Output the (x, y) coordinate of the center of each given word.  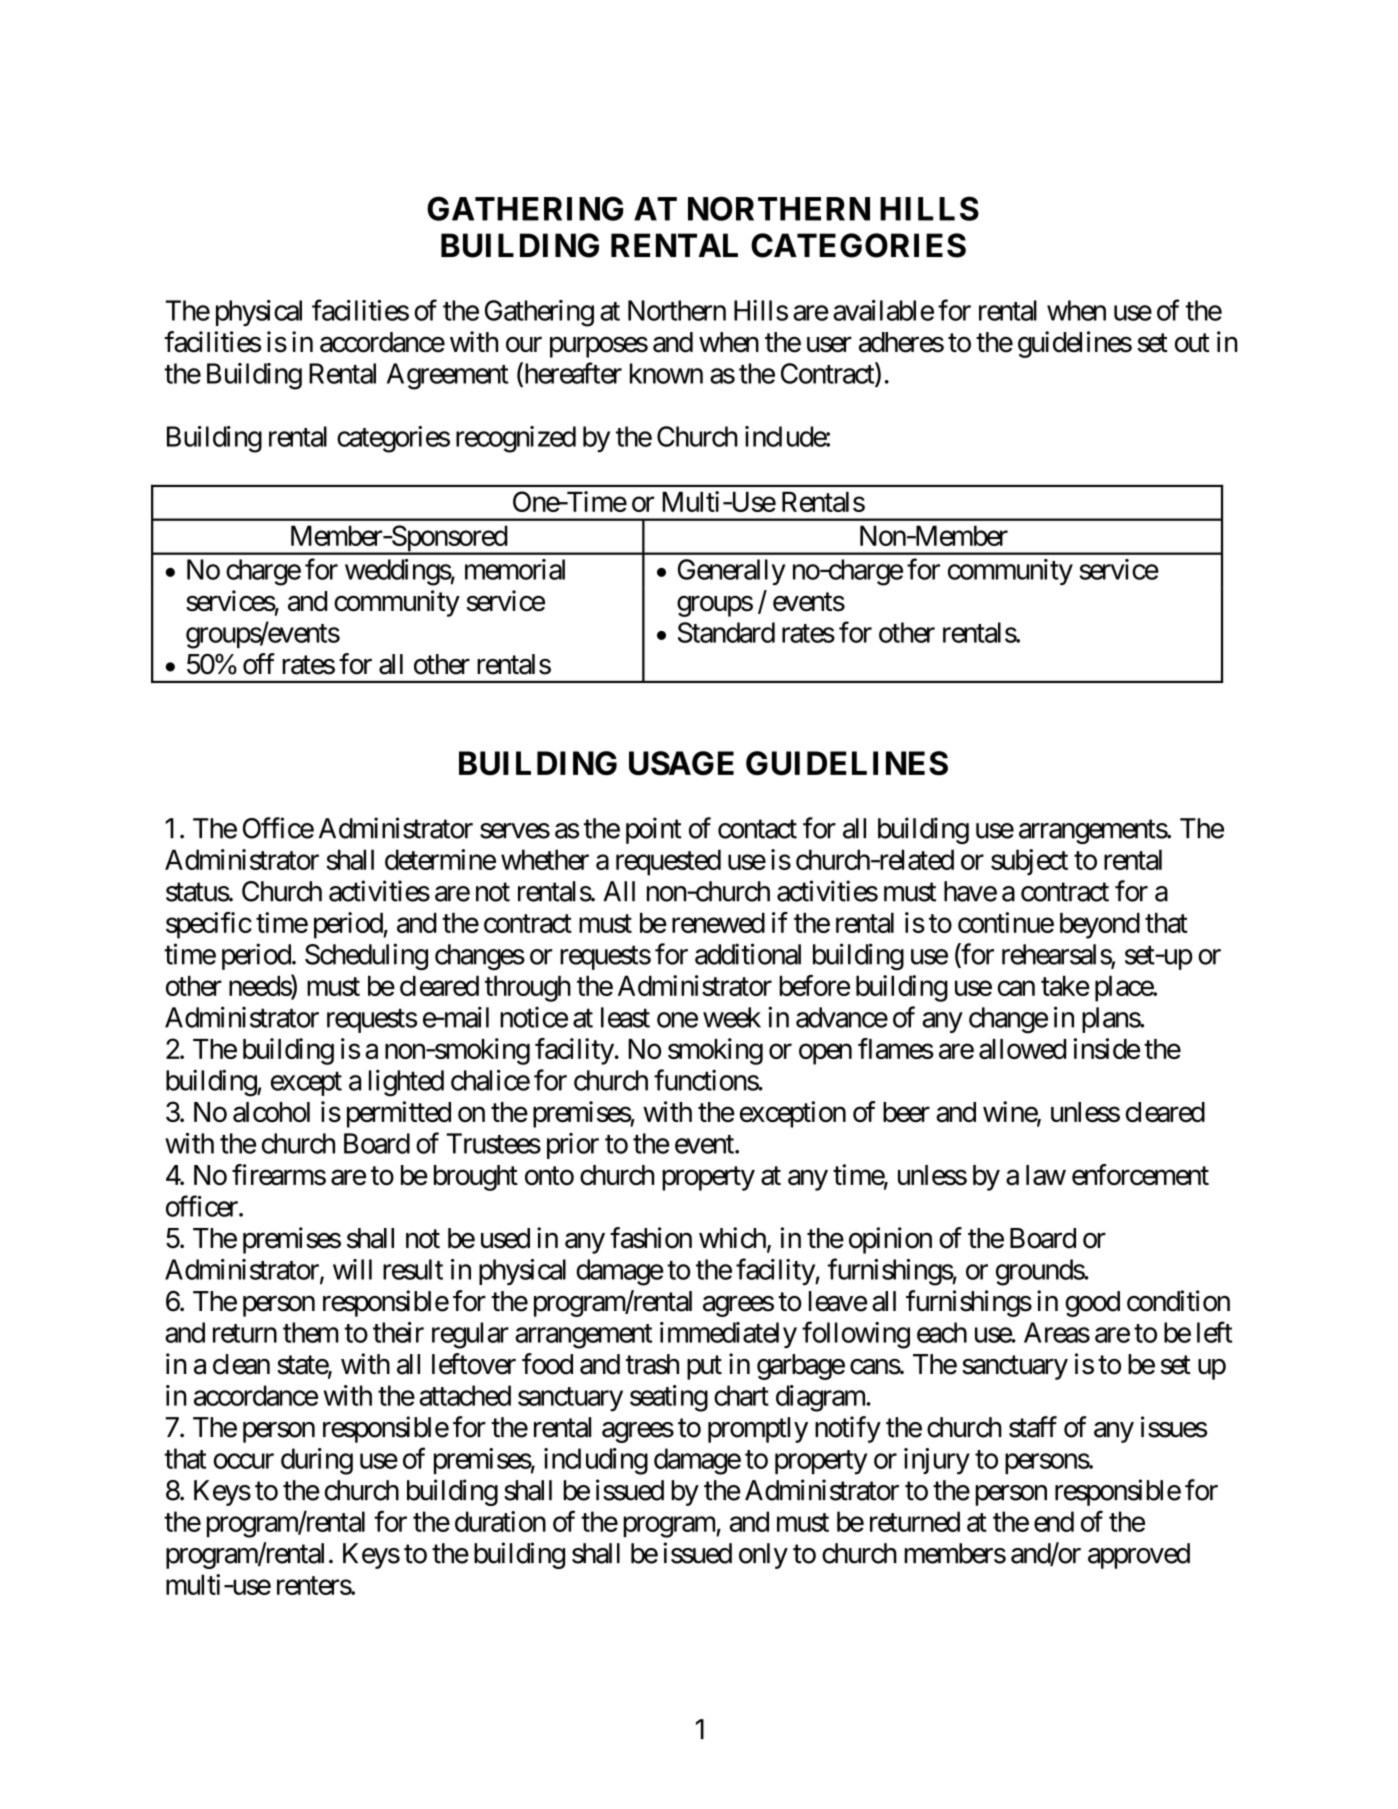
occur (244, 1461)
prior (573, 1146)
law (1046, 1175)
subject (1029, 862)
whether (545, 859)
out (1192, 343)
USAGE (681, 763)
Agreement (448, 376)
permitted (399, 1114)
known (666, 373)
